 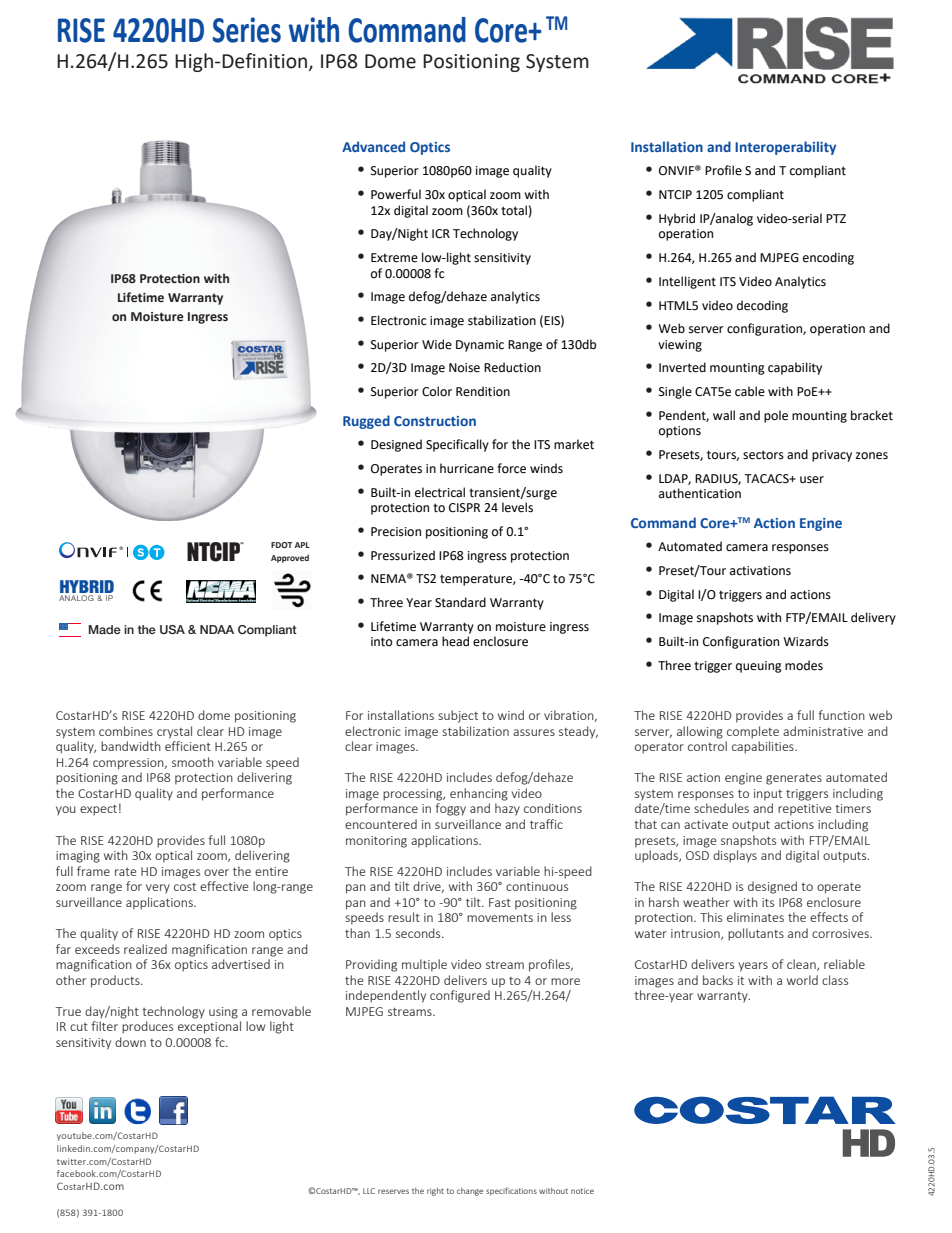 I want to click on Series, so click(x=247, y=30).
